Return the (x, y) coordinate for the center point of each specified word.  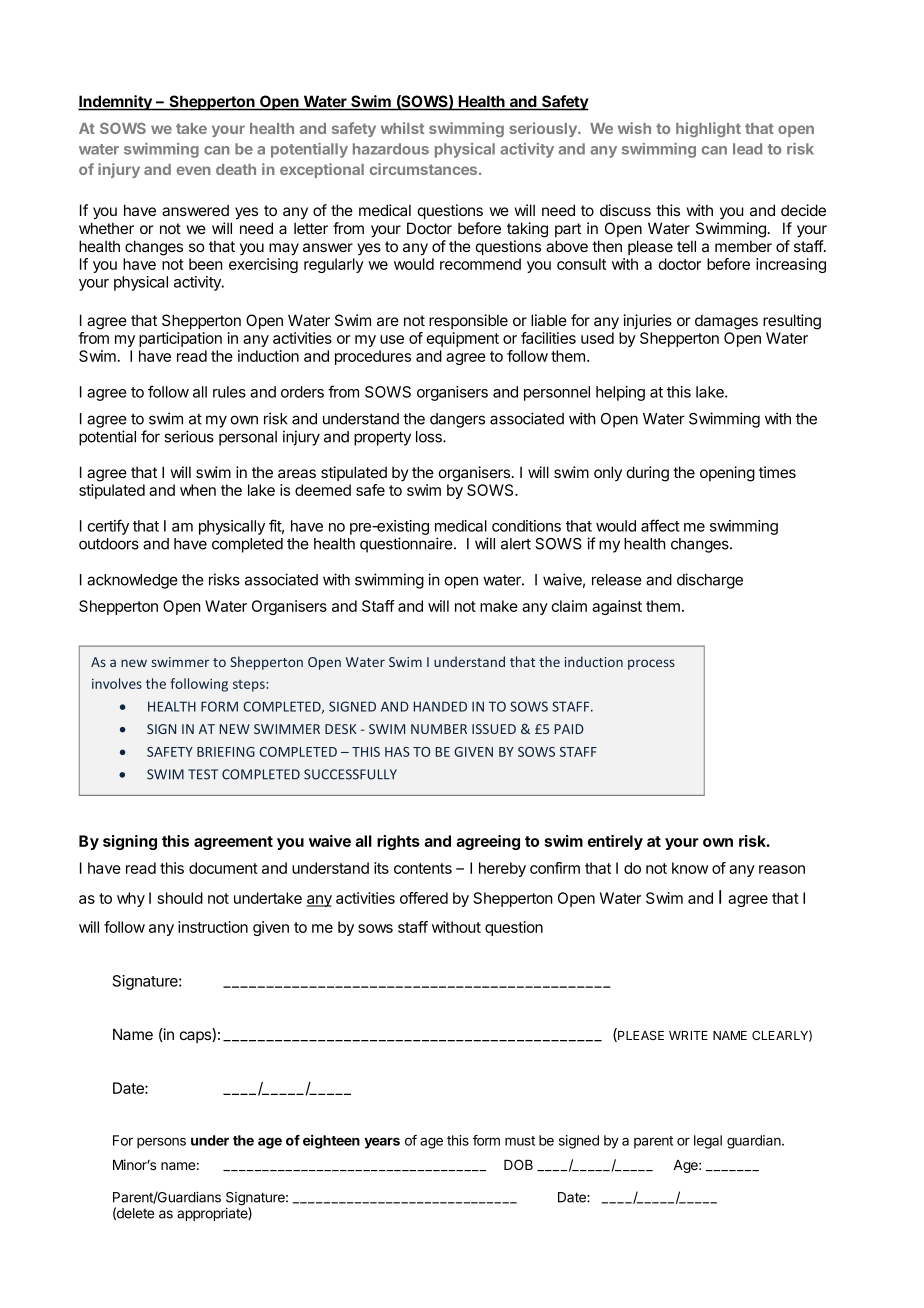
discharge (710, 581)
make (499, 606)
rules (229, 392)
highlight (708, 129)
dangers (457, 420)
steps (250, 686)
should (180, 898)
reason (782, 869)
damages (726, 322)
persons (161, 1143)
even (194, 170)
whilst (402, 128)
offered (424, 898)
